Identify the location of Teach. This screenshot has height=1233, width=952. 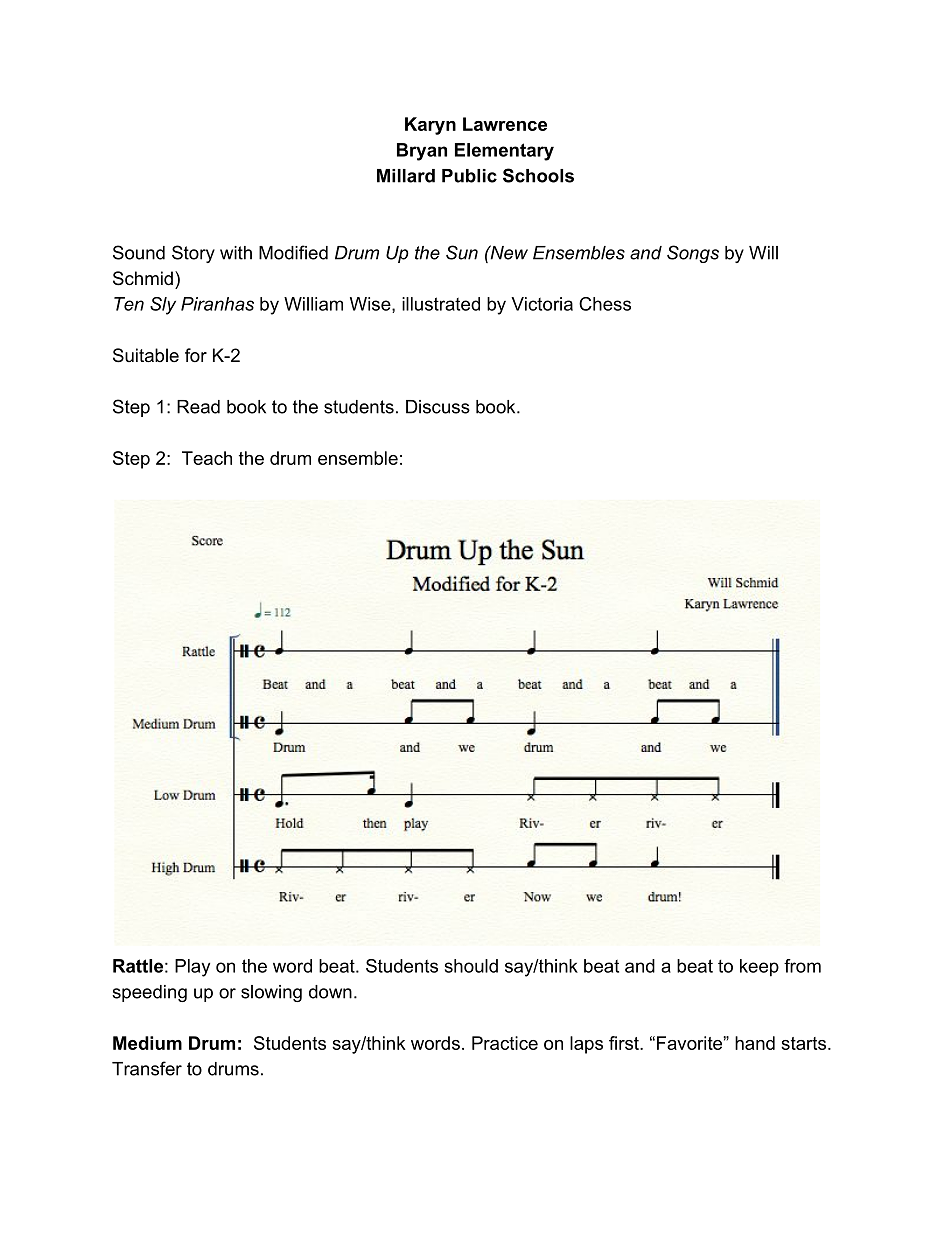
(207, 458).
